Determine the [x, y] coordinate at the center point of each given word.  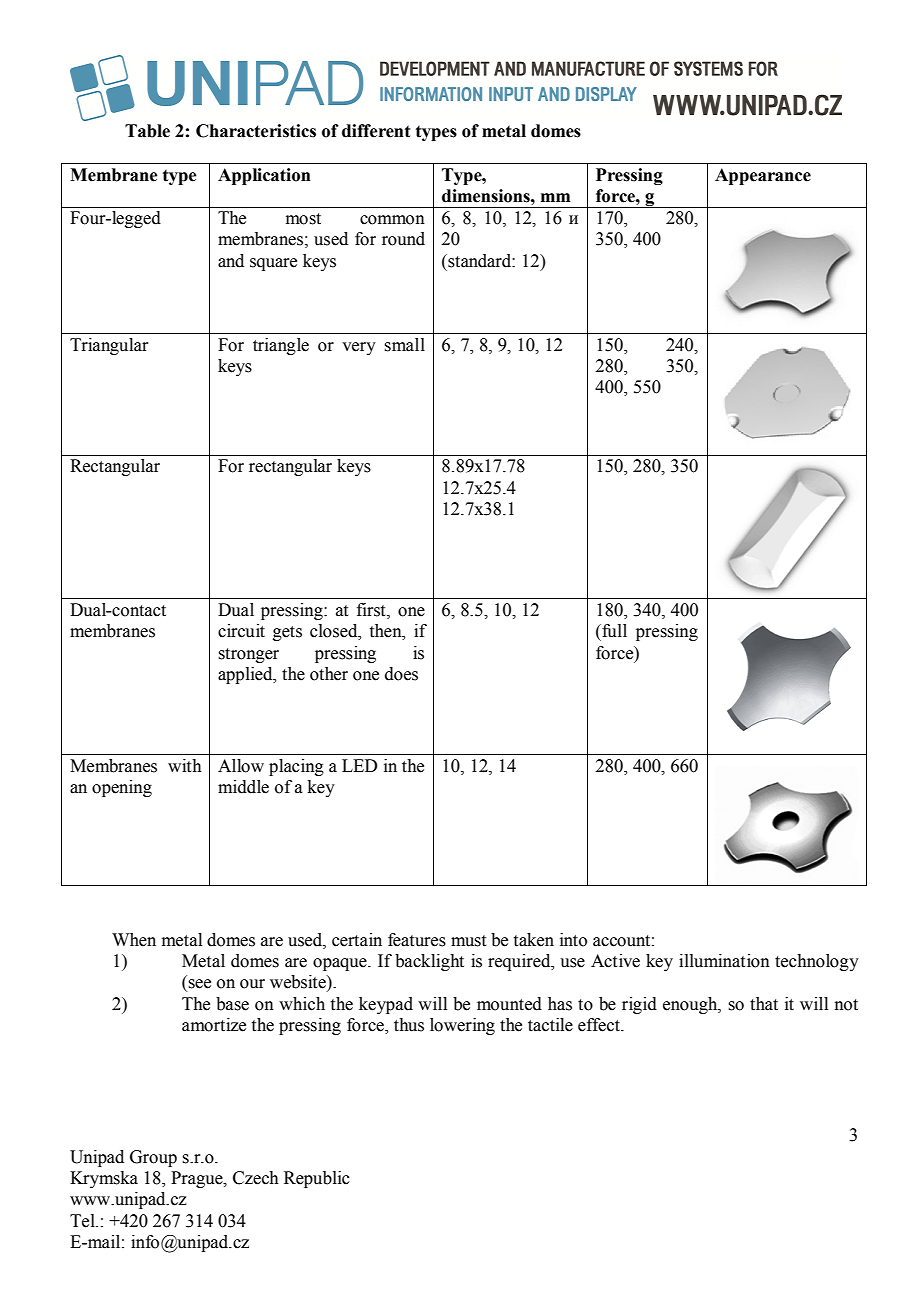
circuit [241, 631]
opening [122, 788]
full [613, 631]
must [468, 941]
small [404, 345]
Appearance [763, 176]
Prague [198, 1179]
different [376, 131]
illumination [724, 961]
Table [147, 131]
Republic [317, 1179]
